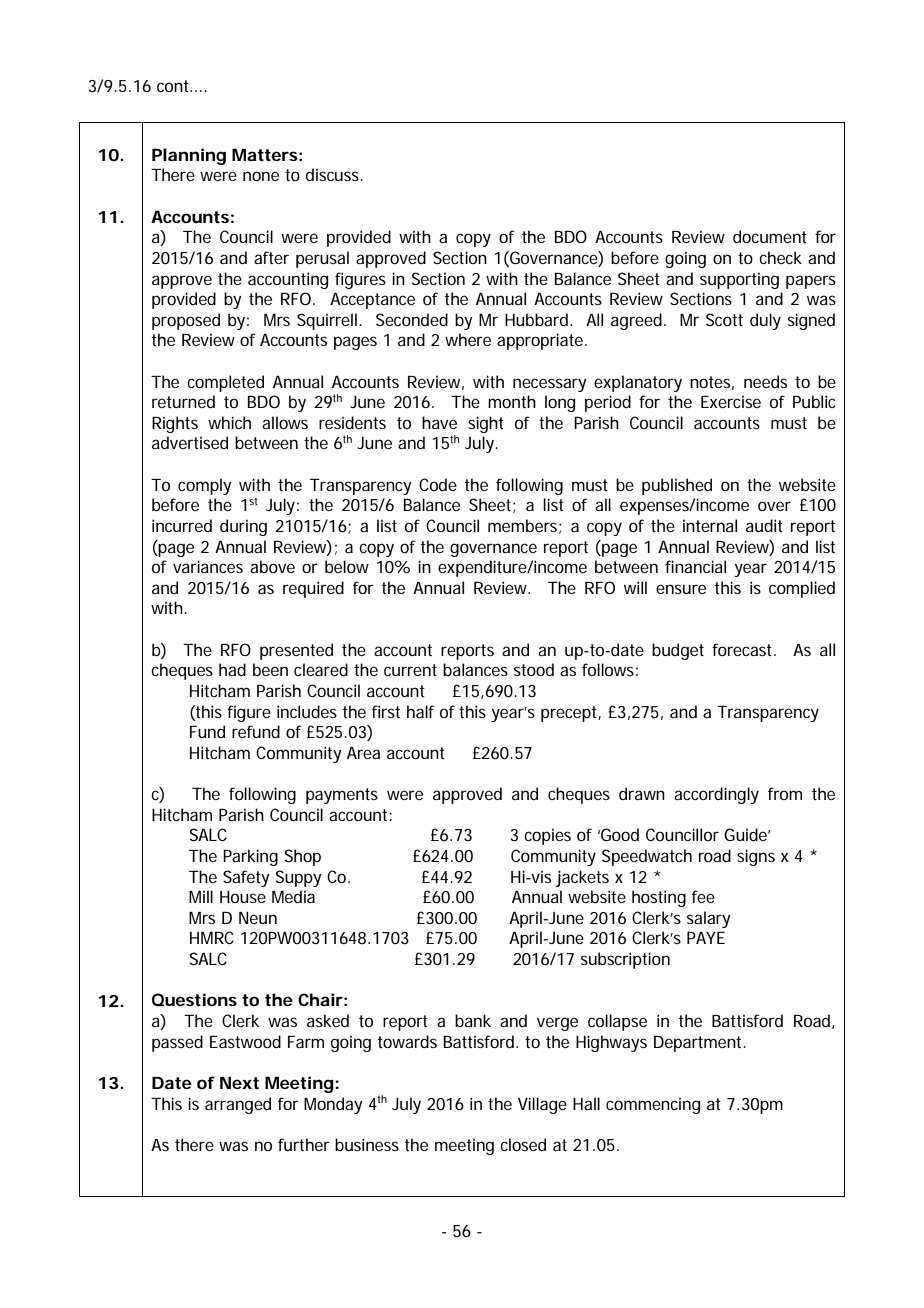 The height and width of the image is (1308, 924). I want to click on none, so click(261, 176).
